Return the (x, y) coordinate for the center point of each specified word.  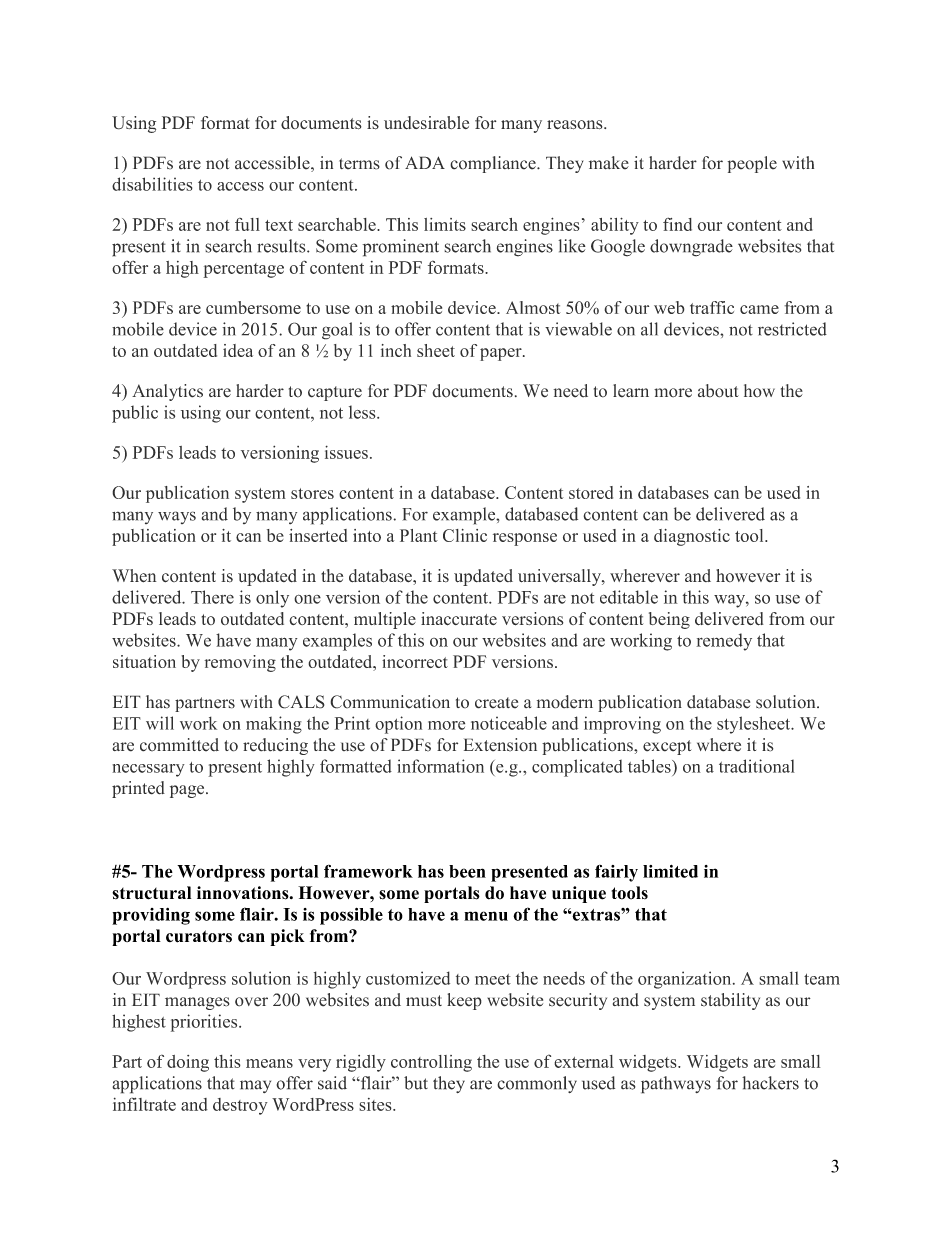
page (188, 791)
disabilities (152, 184)
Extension (500, 745)
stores (312, 493)
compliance (494, 164)
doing (188, 1063)
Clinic (465, 535)
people (752, 164)
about (718, 391)
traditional (757, 766)
